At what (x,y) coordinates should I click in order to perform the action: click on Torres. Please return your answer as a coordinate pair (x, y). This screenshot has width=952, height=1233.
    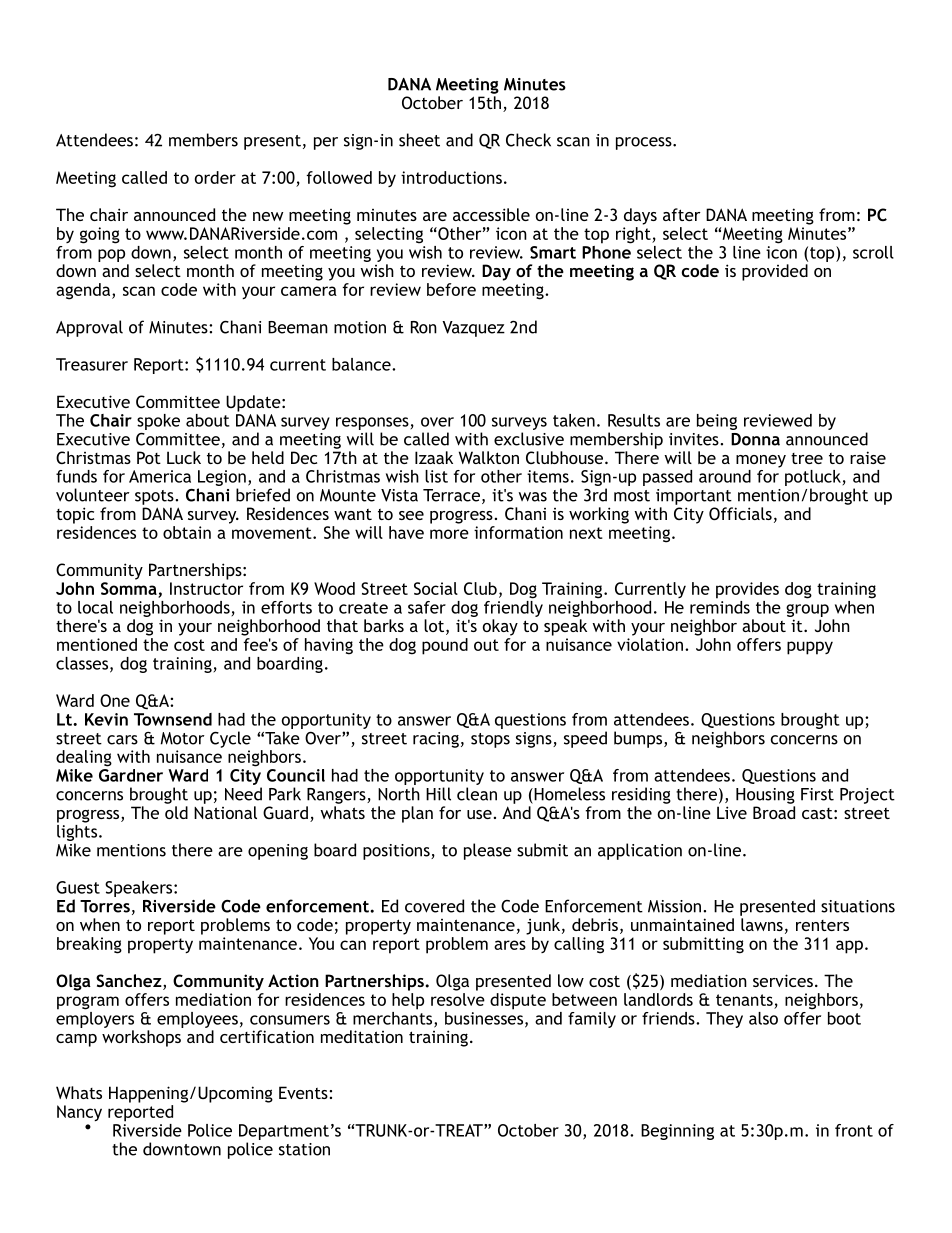
    Looking at the image, I should click on (105, 906).
